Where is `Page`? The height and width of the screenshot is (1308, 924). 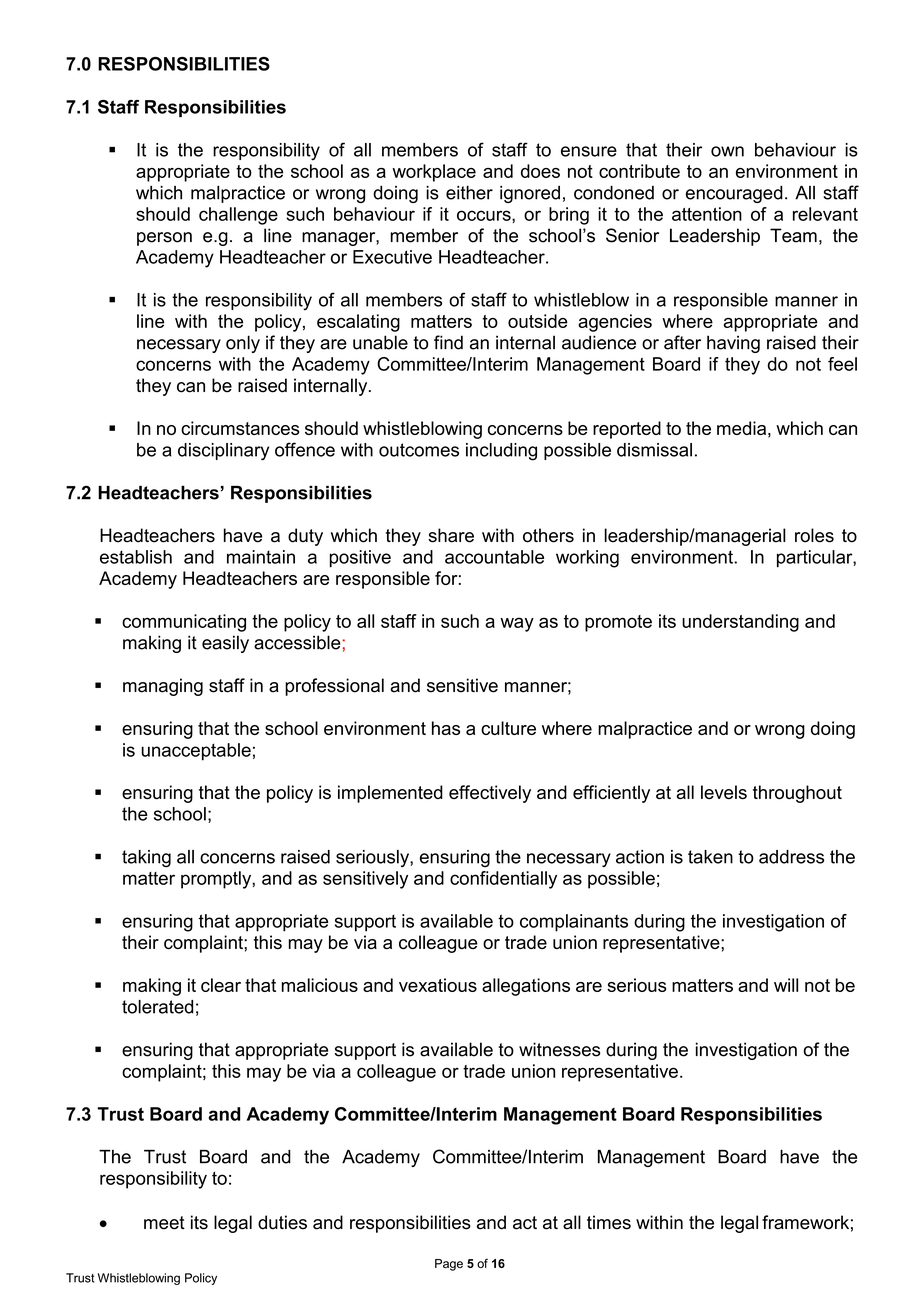
Page is located at coordinates (449, 1265).
